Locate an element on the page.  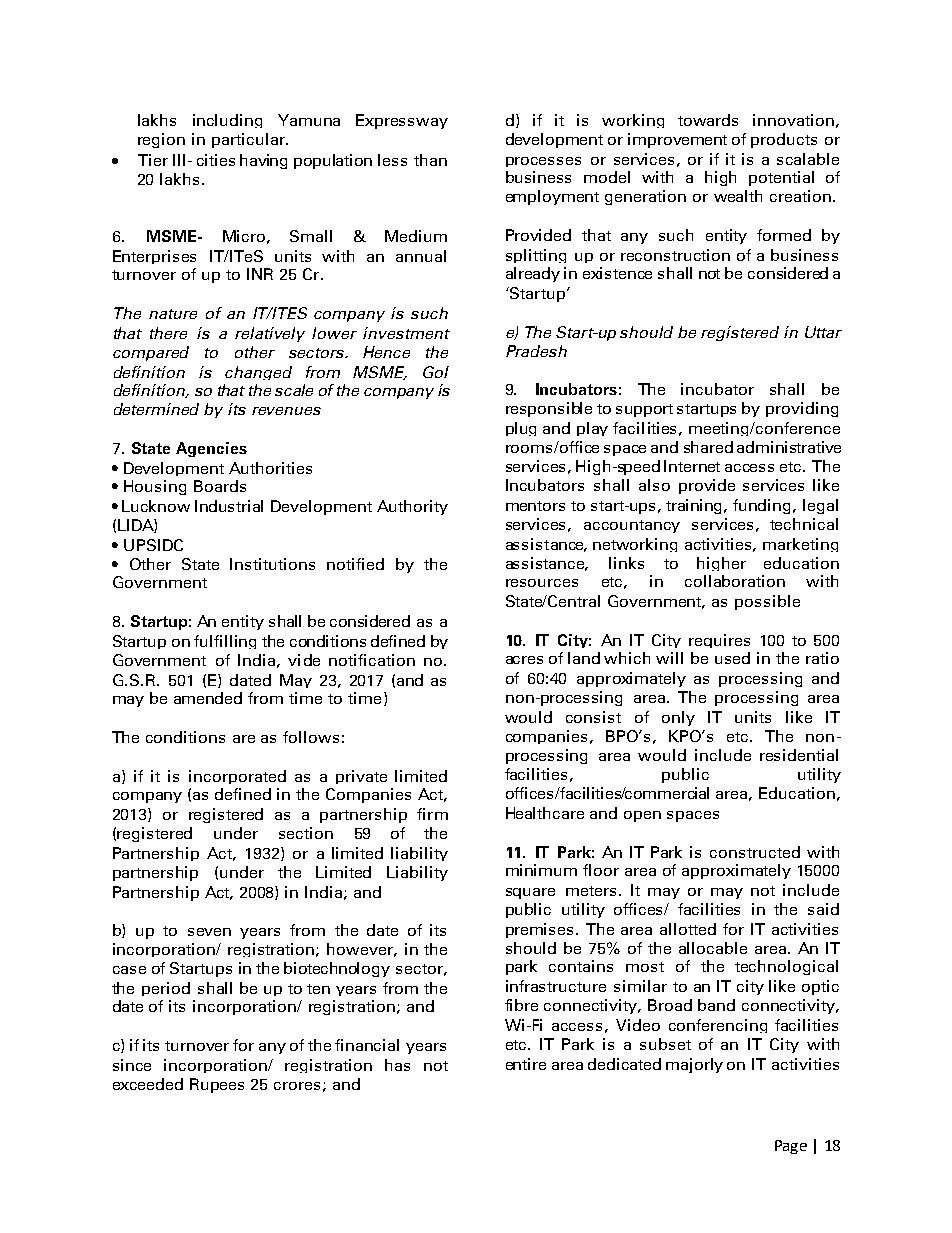
particular is located at coordinates (249, 140).
